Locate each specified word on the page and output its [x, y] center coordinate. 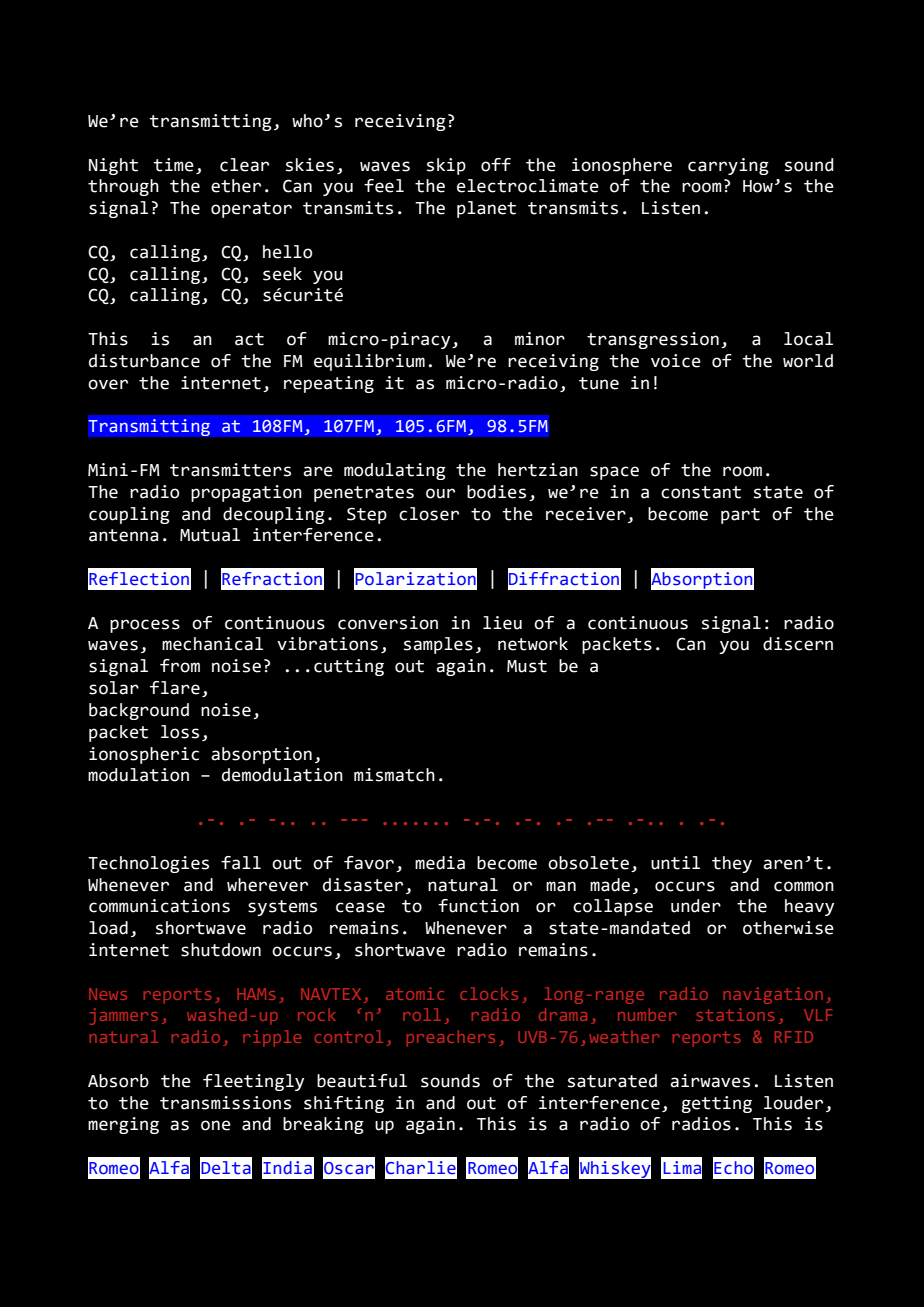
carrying [728, 166]
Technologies [148, 864]
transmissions [225, 1103]
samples [438, 645]
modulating [395, 471]
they [732, 864]
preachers [450, 1038]
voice [676, 361]
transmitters [230, 470]
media [440, 863]
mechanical [212, 644]
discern [798, 644]
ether [236, 186]
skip [446, 166]
